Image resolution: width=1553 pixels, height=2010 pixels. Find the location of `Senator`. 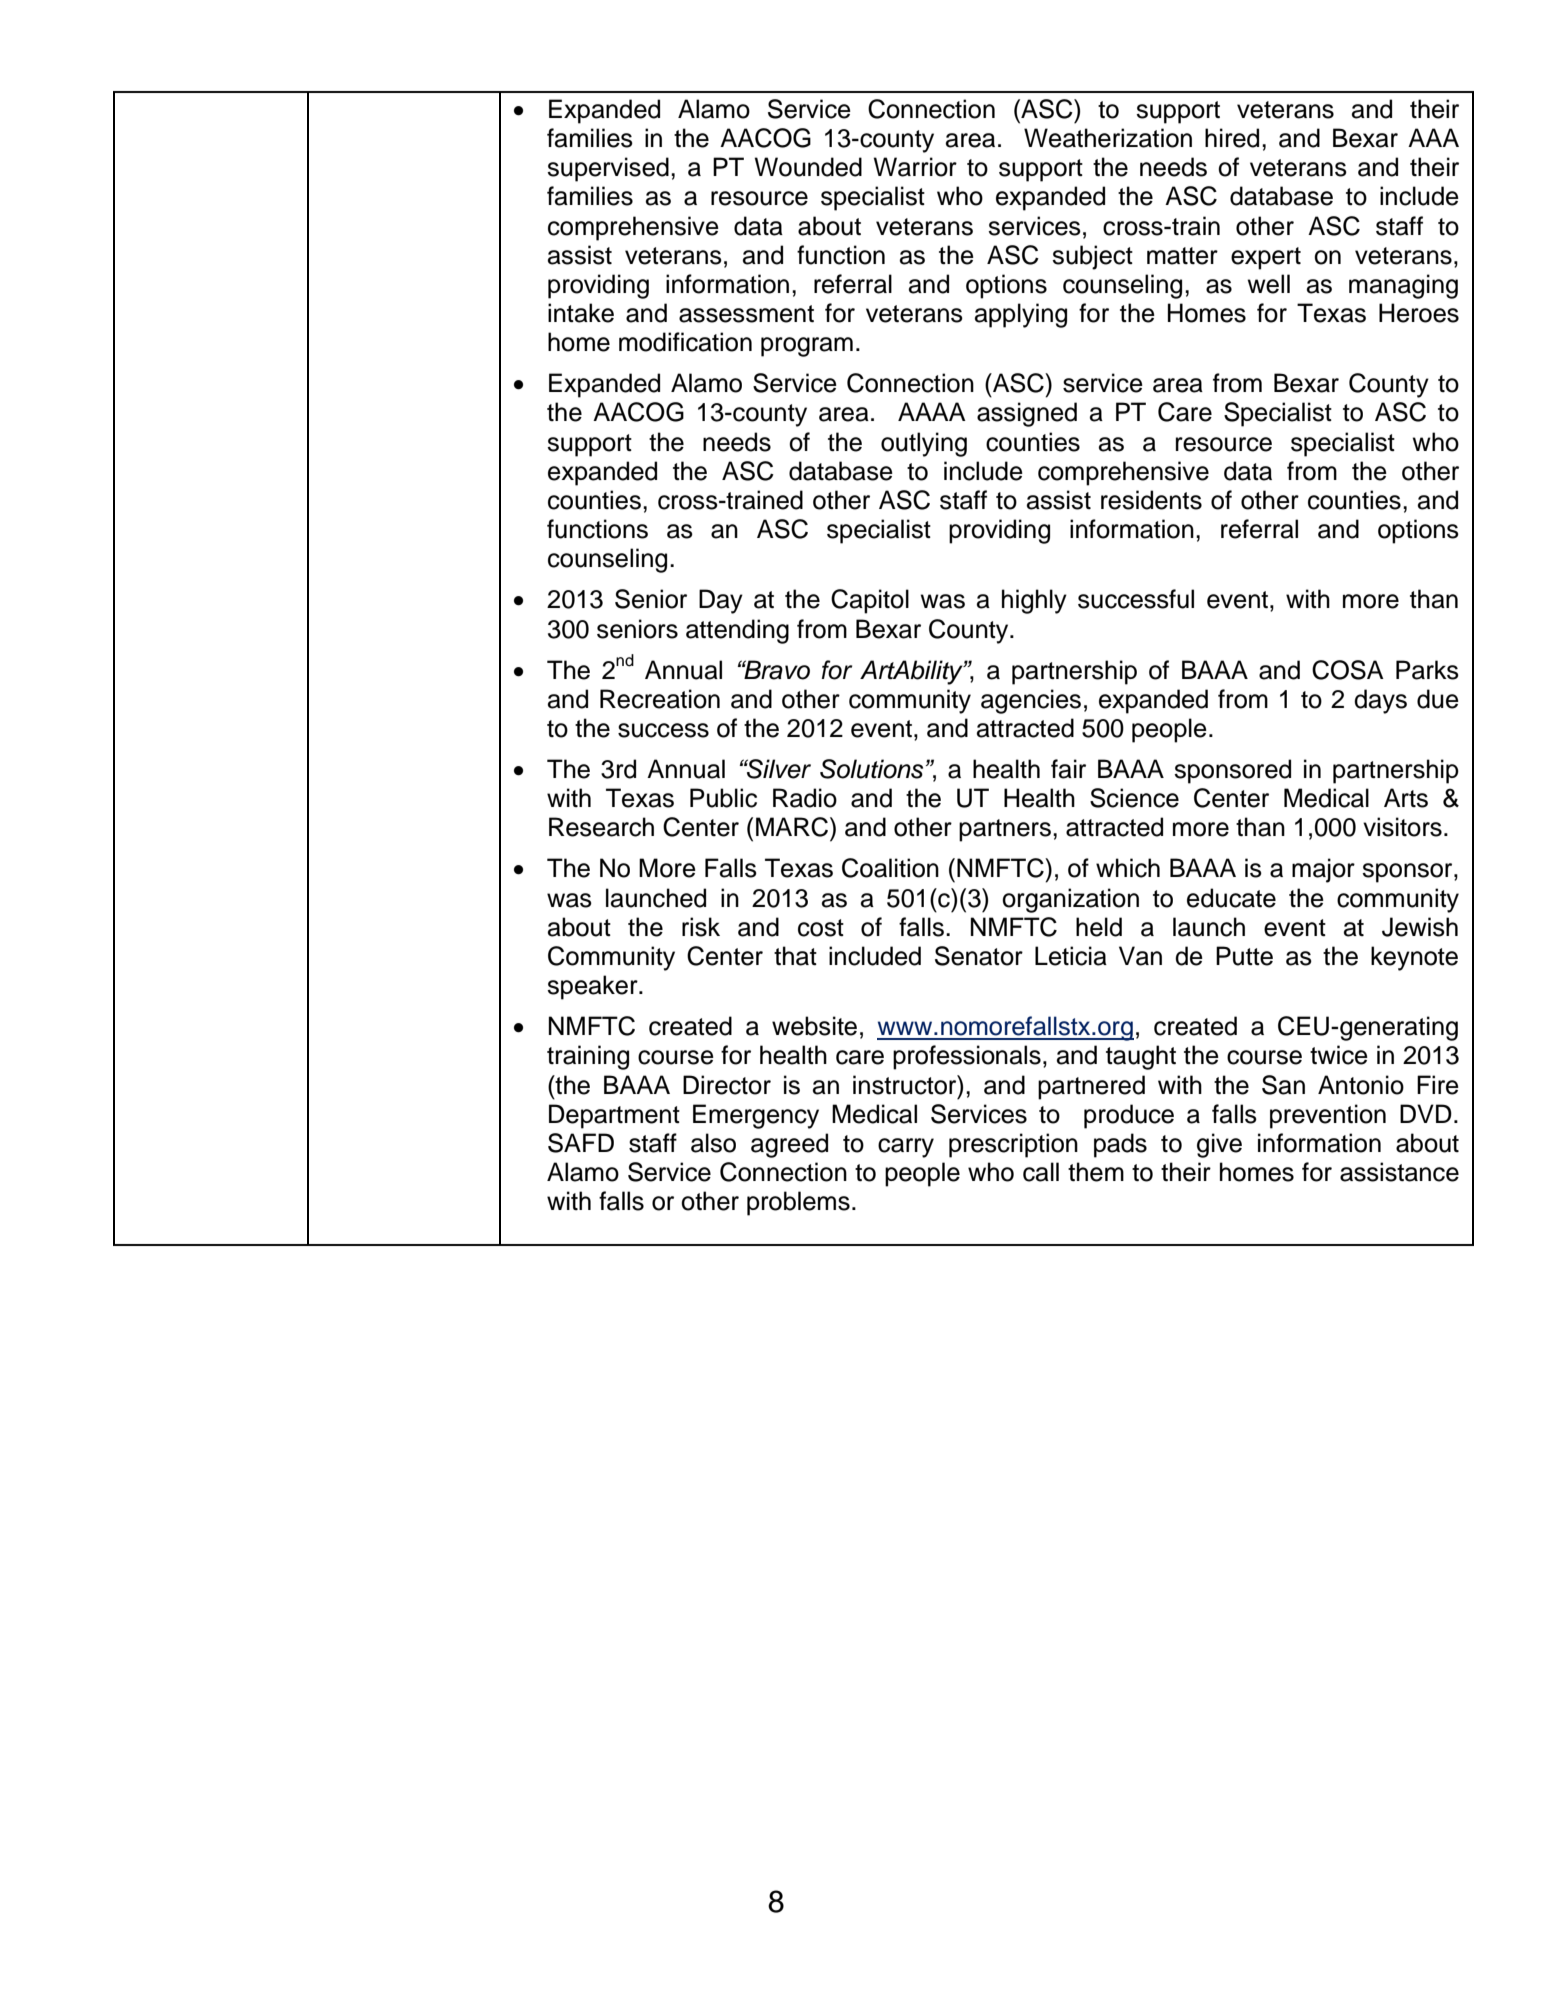

Senator is located at coordinates (979, 956).
